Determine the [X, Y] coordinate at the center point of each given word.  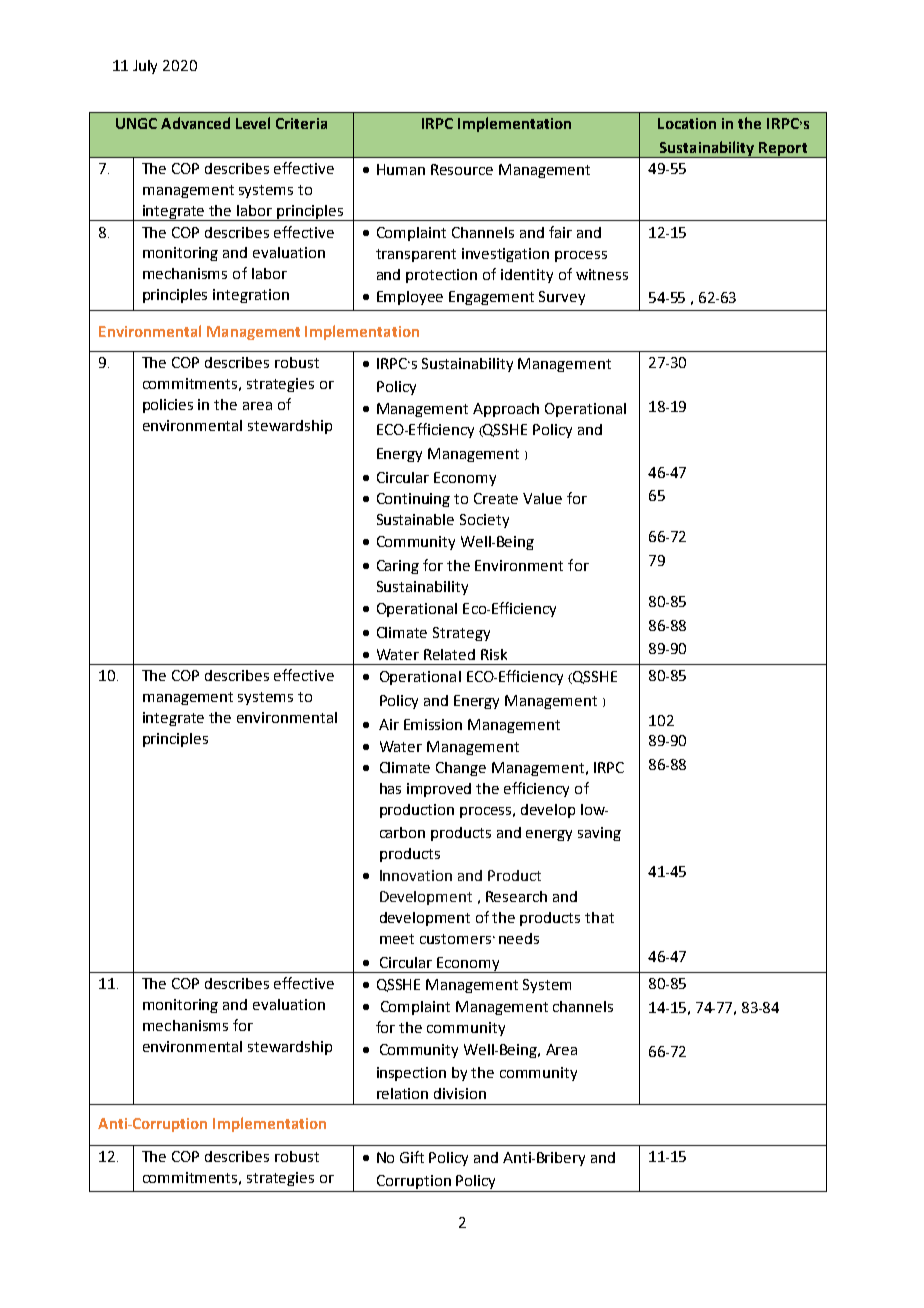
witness [602, 274]
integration [251, 296]
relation [402, 1093]
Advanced [195, 123]
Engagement [491, 298]
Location [687, 123]
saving [599, 834]
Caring [398, 567]
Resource [462, 169]
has [390, 788]
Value [542, 498]
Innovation [416, 875]
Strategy [461, 634]
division [460, 1093]
